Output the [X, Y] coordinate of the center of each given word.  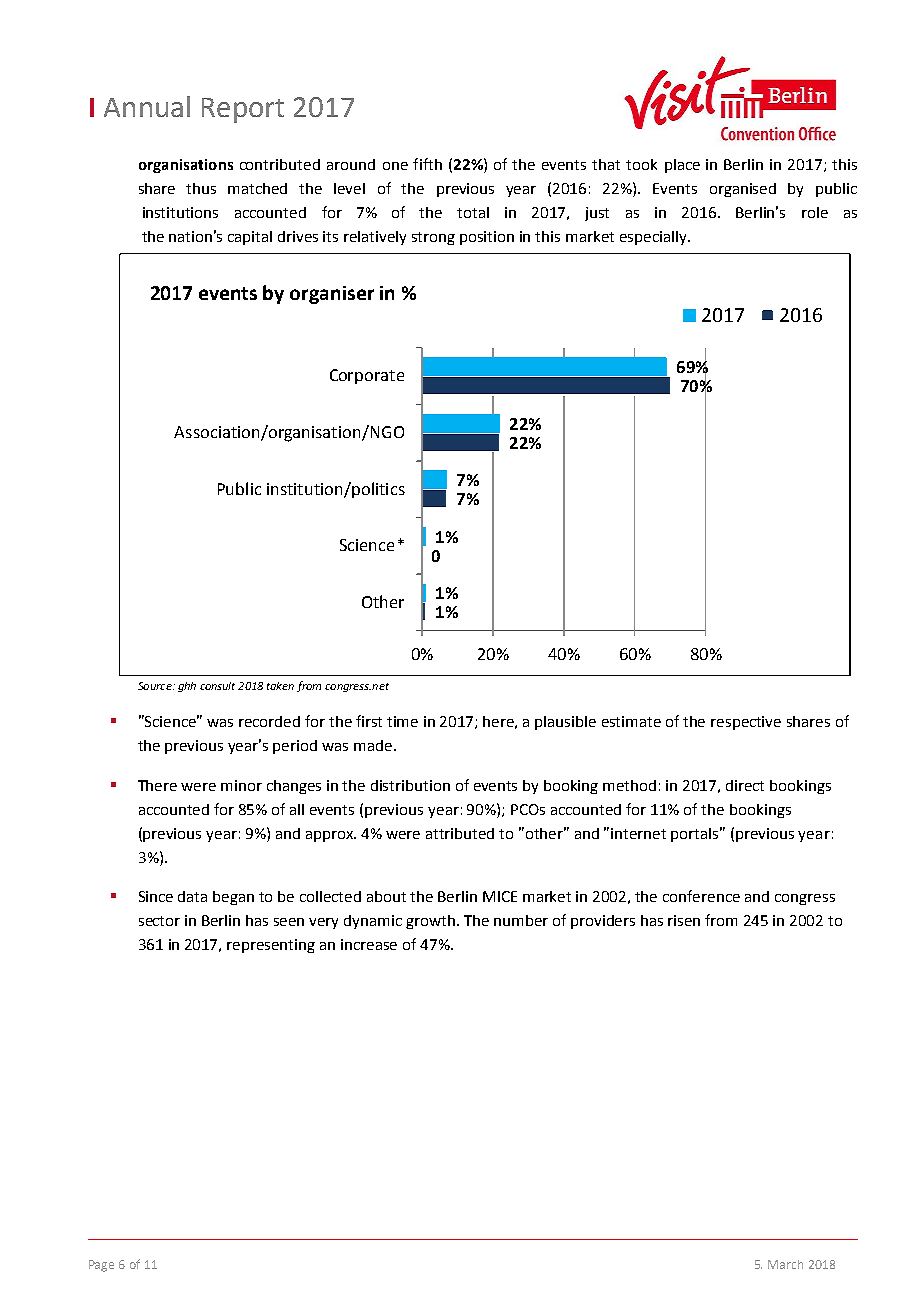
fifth [427, 164]
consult [217, 686]
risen [684, 920]
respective [746, 723]
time [402, 721]
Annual [147, 106]
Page [101, 1266]
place [682, 166]
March [785, 1264]
